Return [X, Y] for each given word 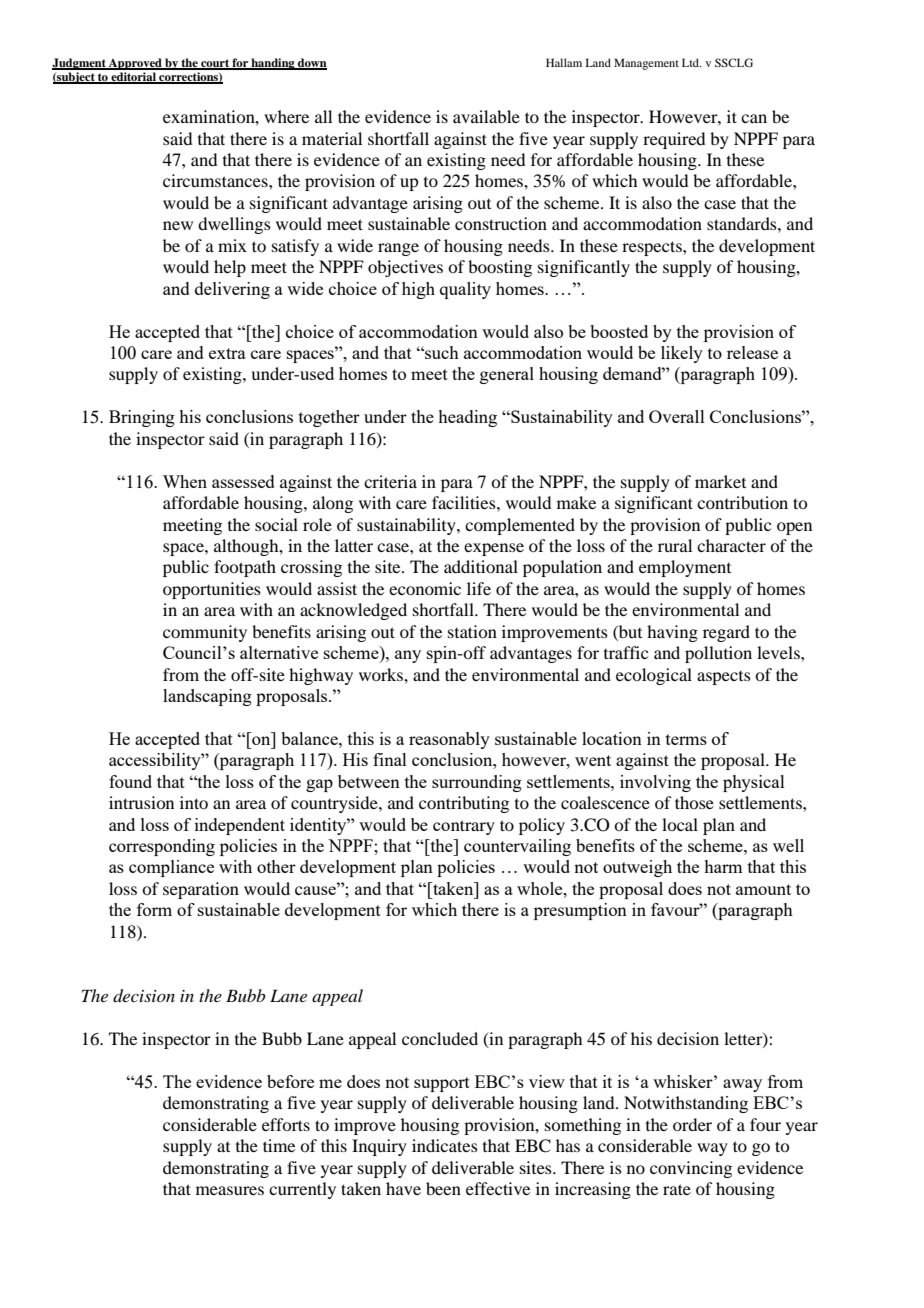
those [694, 802]
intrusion [141, 802]
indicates [445, 1145]
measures [230, 1190]
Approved [135, 64]
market [720, 481]
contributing [464, 804]
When [185, 481]
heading [467, 418]
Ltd [691, 62]
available [486, 116]
